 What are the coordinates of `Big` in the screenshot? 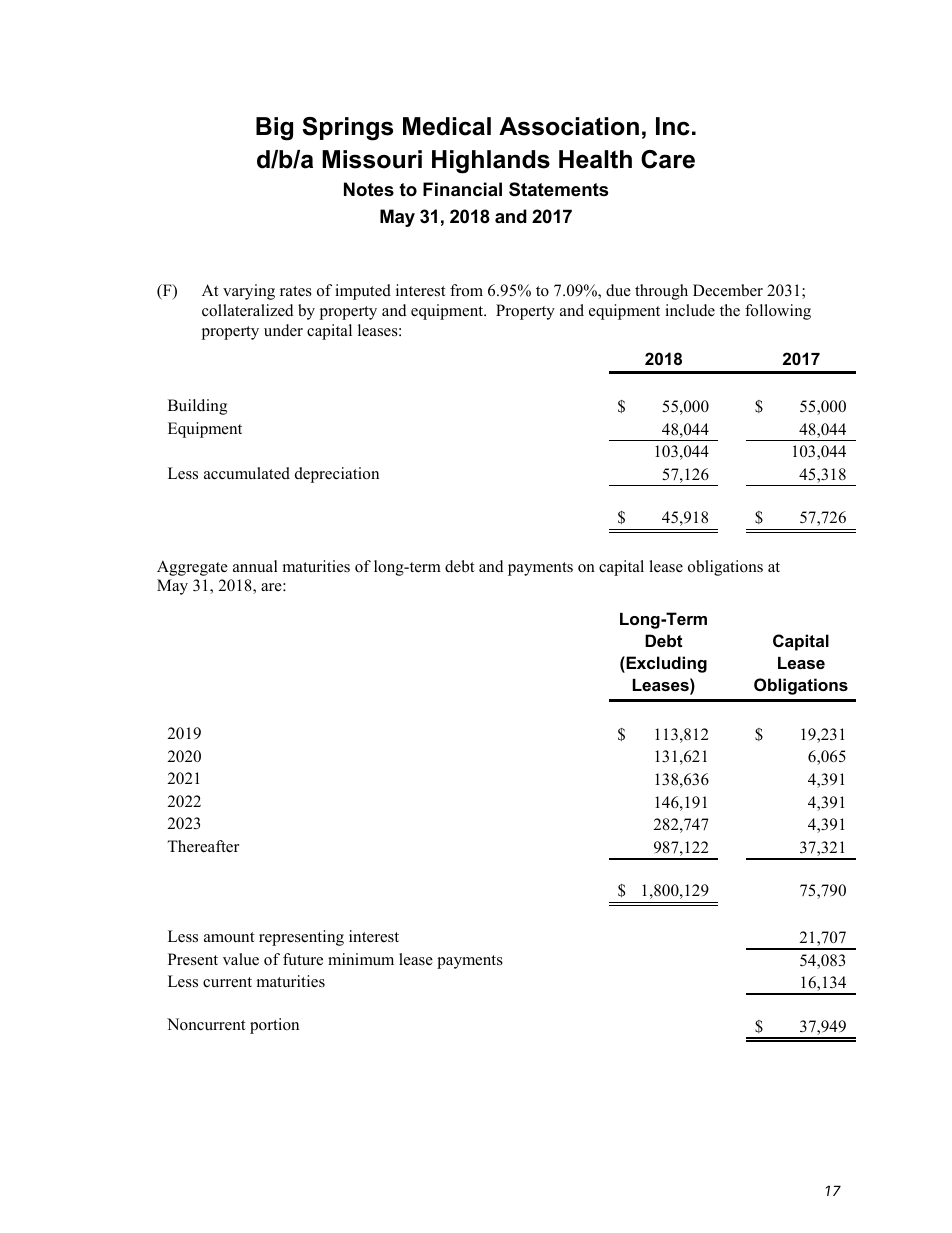 It's located at (274, 129).
